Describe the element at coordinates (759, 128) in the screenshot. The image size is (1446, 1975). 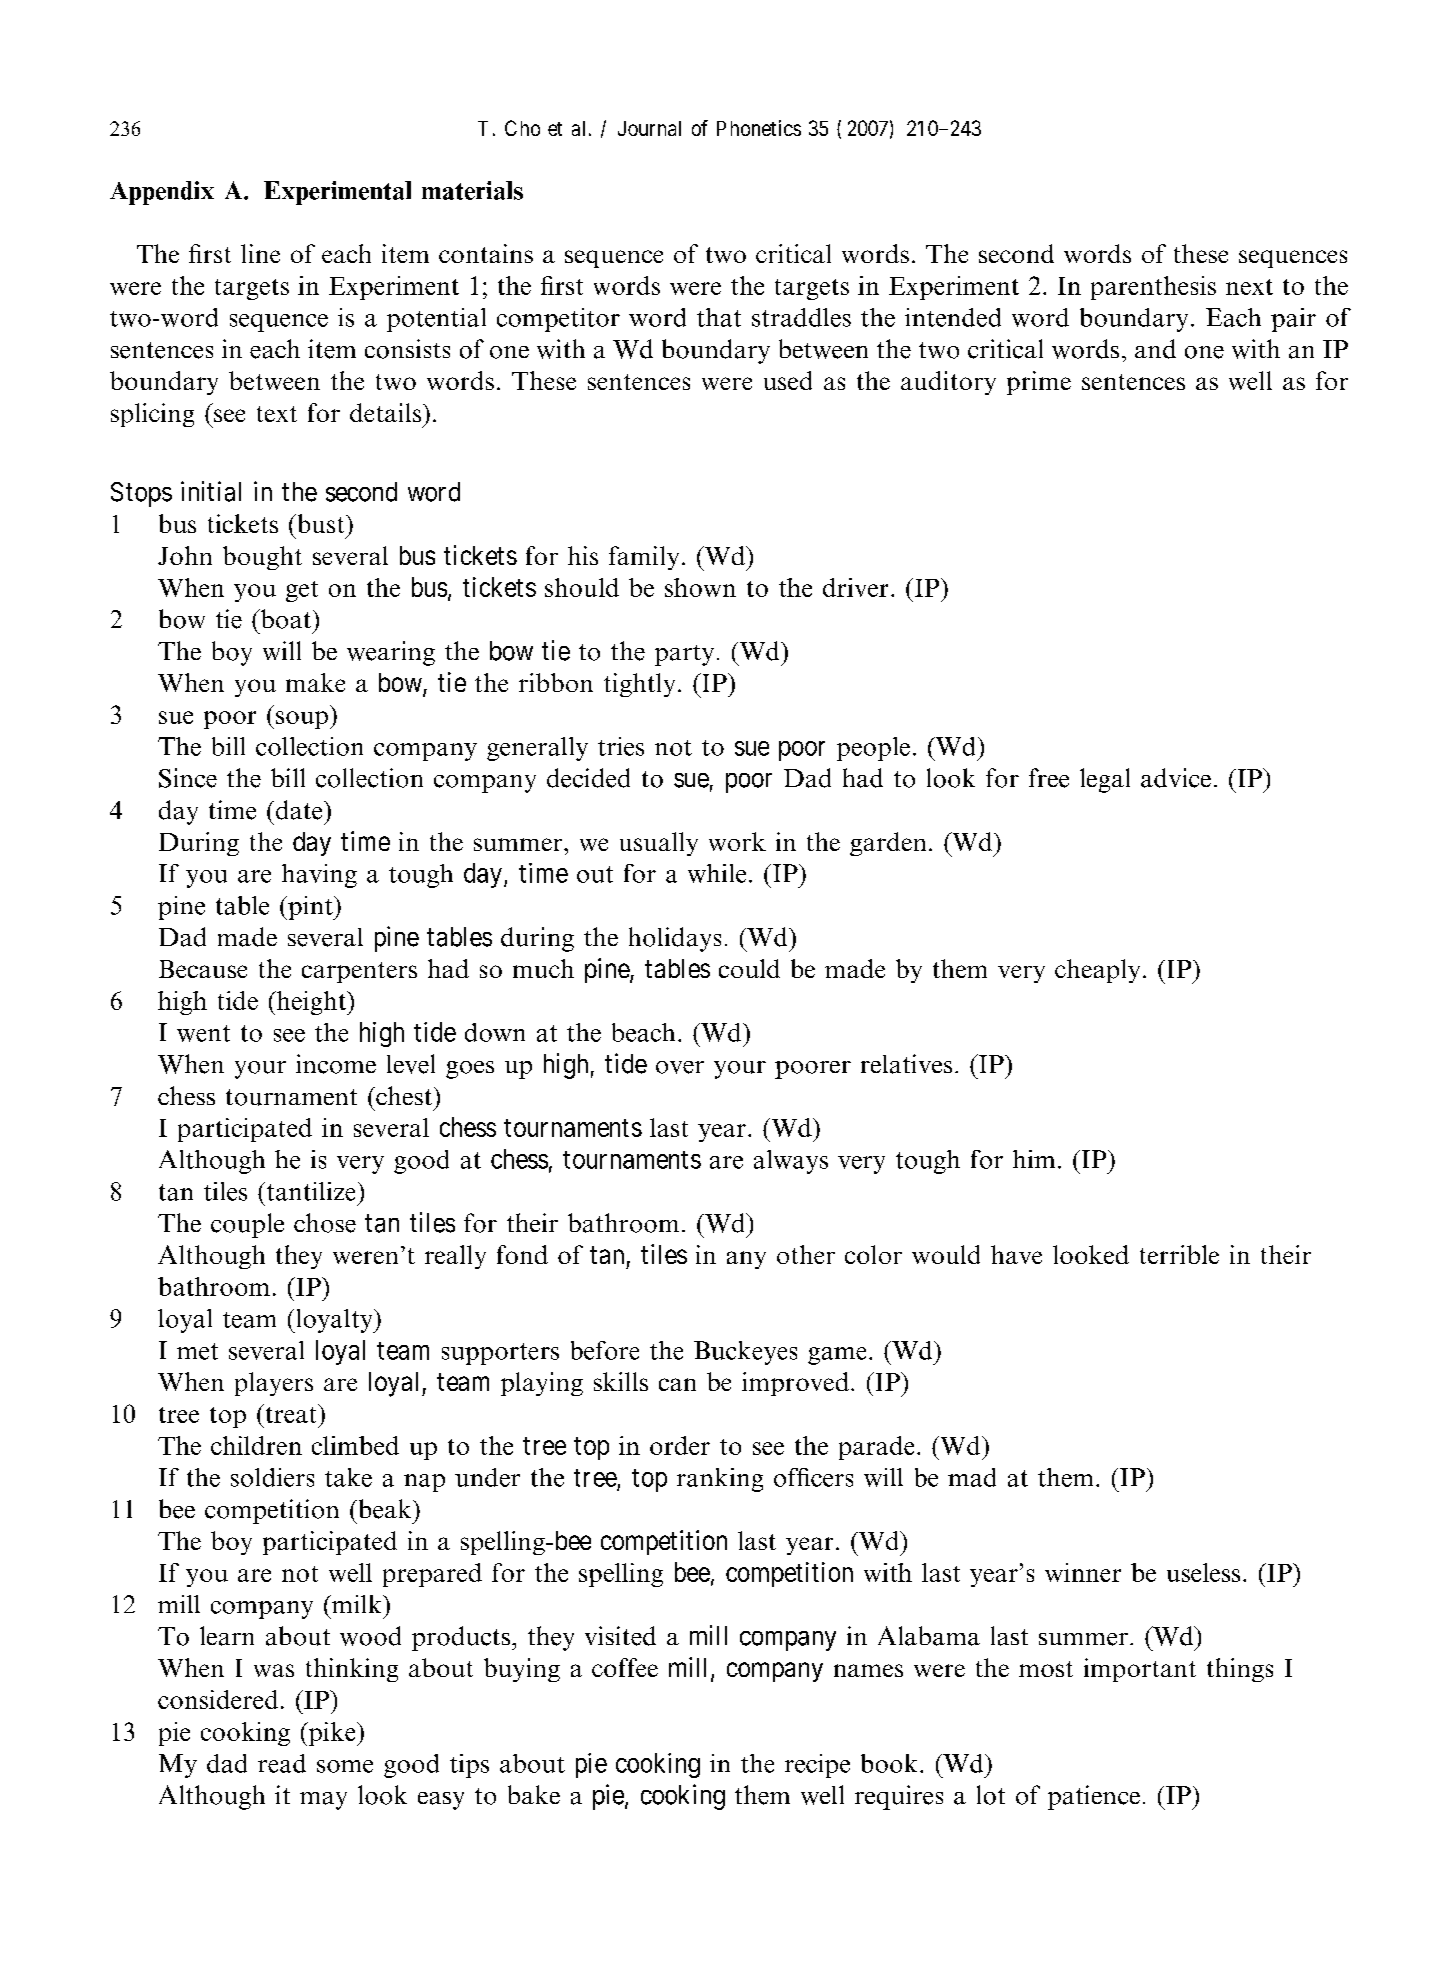
I see `Phonetics` at that location.
